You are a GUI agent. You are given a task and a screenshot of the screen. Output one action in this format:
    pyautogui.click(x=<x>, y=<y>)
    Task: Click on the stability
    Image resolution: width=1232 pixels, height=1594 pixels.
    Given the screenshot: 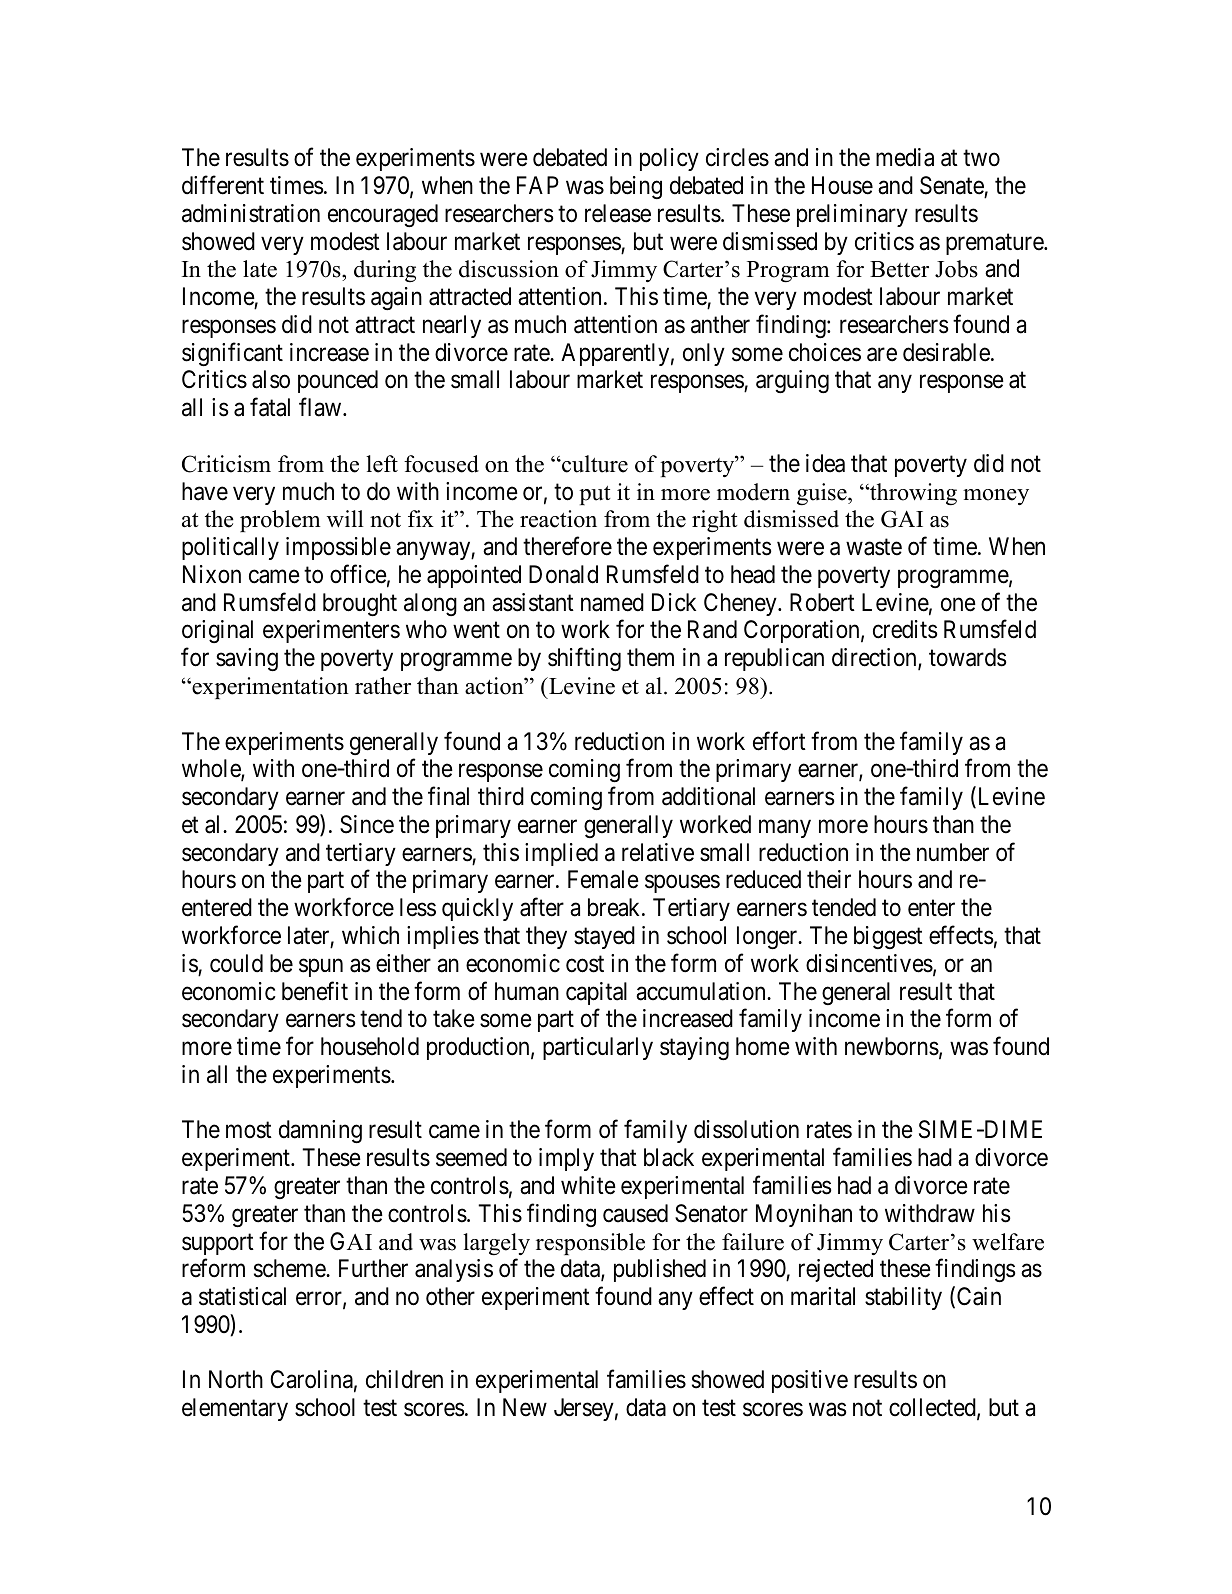 What is the action you would take?
    pyautogui.click(x=903, y=1298)
